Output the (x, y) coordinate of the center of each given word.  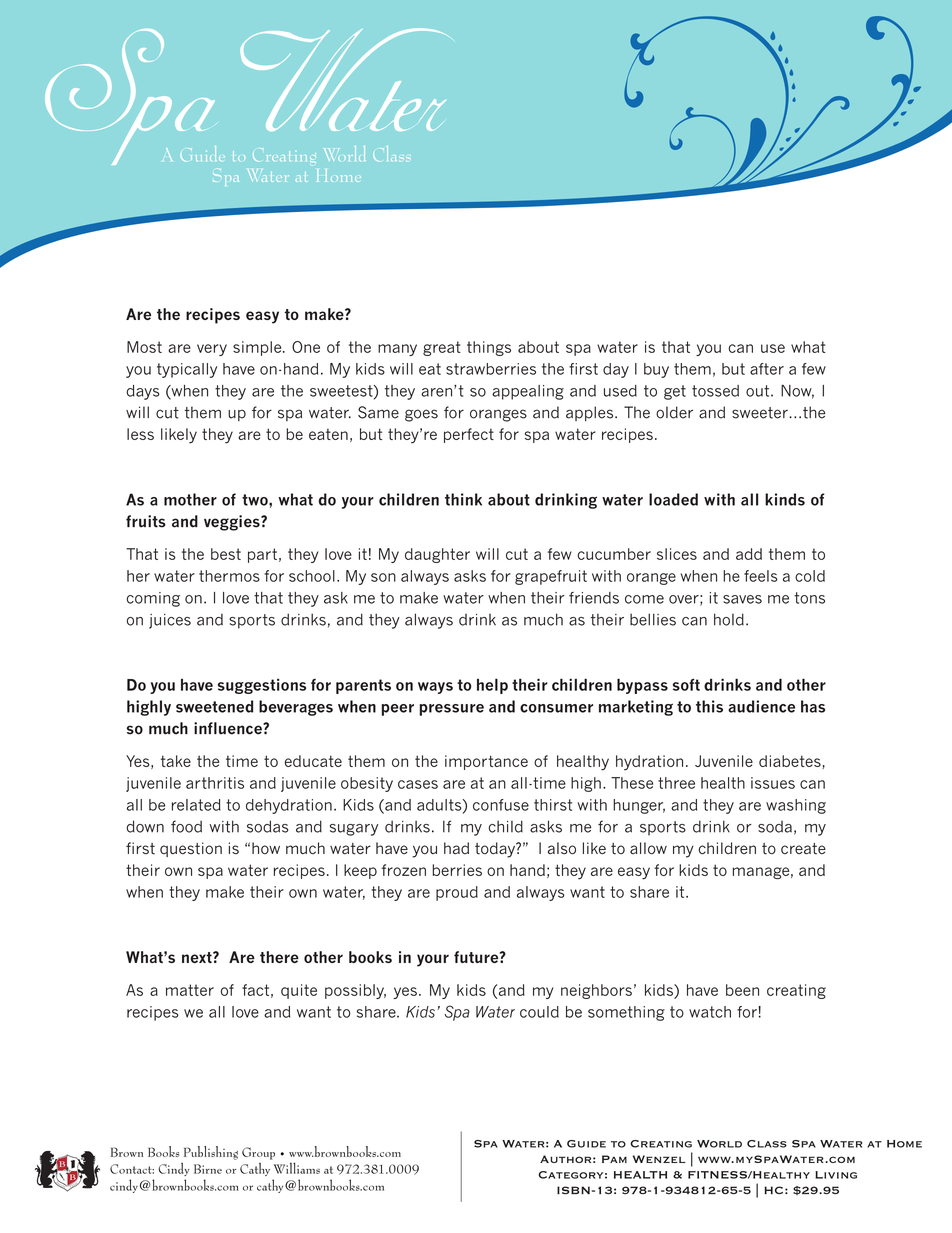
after (767, 369)
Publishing (211, 1153)
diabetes (791, 762)
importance (486, 762)
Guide (586, 1144)
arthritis (215, 783)
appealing (528, 392)
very (212, 350)
